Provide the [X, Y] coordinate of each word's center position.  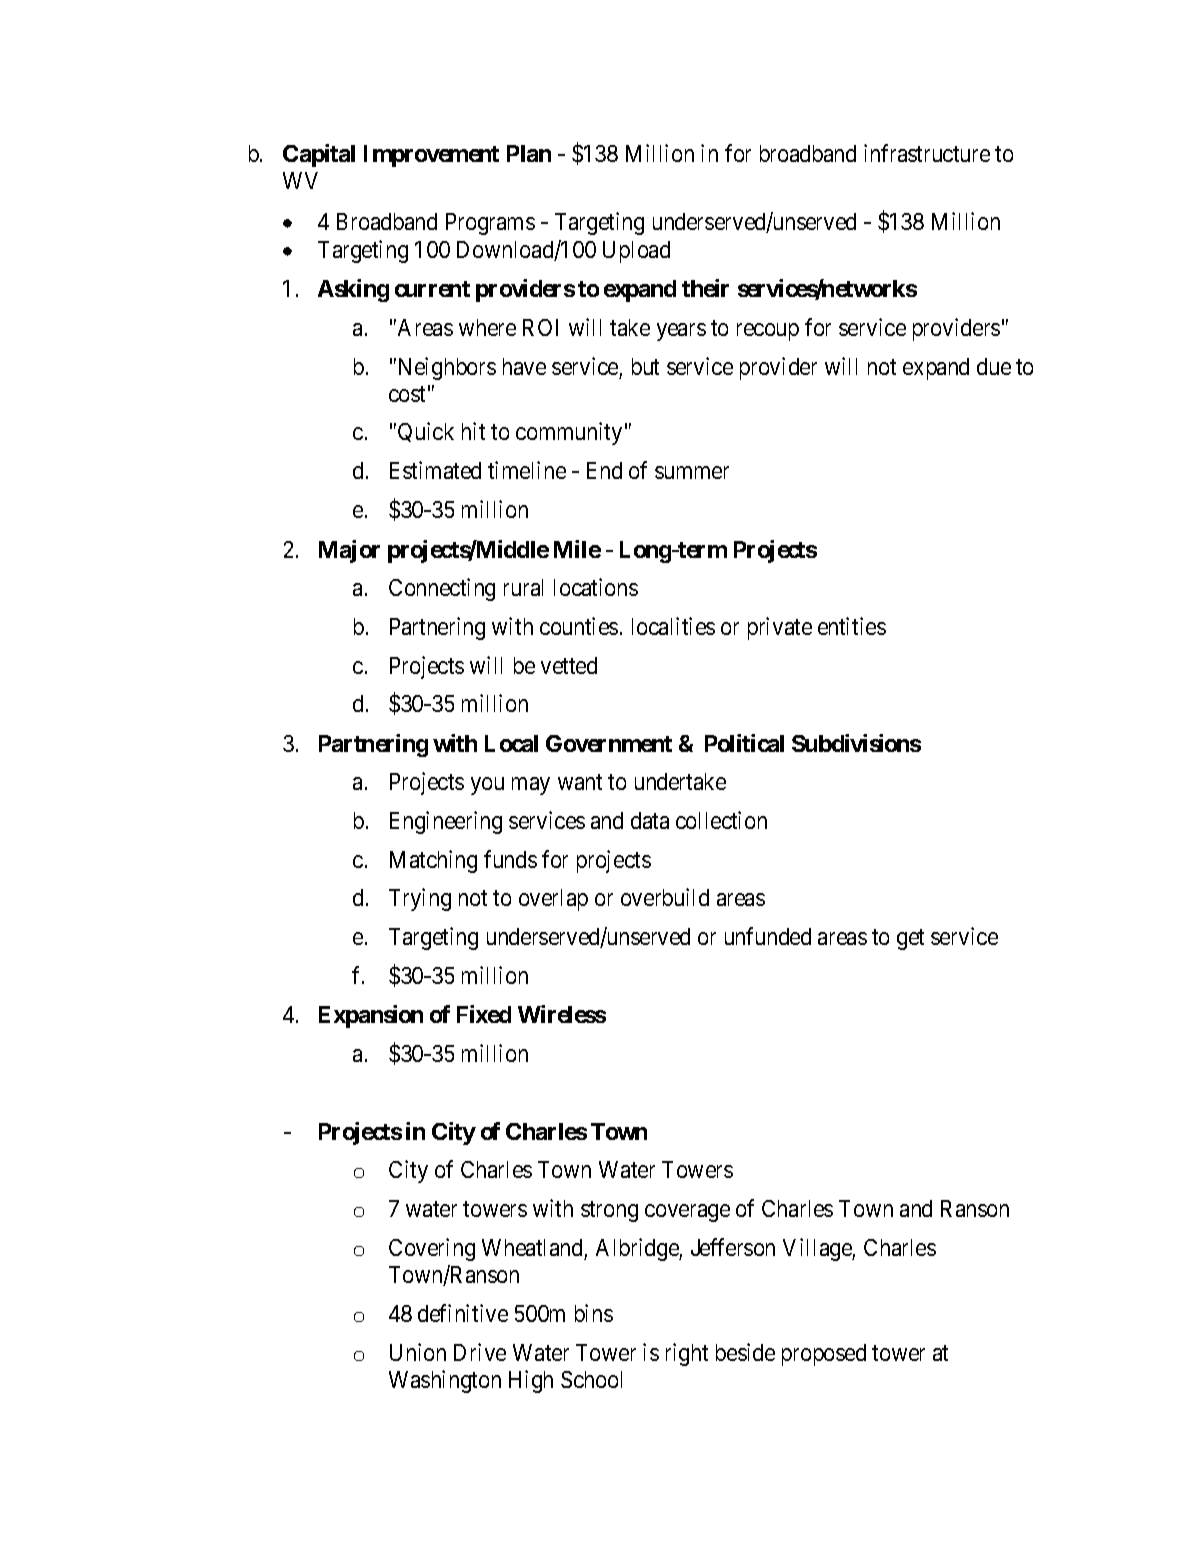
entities [852, 626]
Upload [636, 252]
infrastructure [927, 153]
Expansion [371, 1016]
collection [721, 820]
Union [418, 1352]
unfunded [768, 936]
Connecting [442, 589]
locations [596, 587]
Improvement [431, 156]
